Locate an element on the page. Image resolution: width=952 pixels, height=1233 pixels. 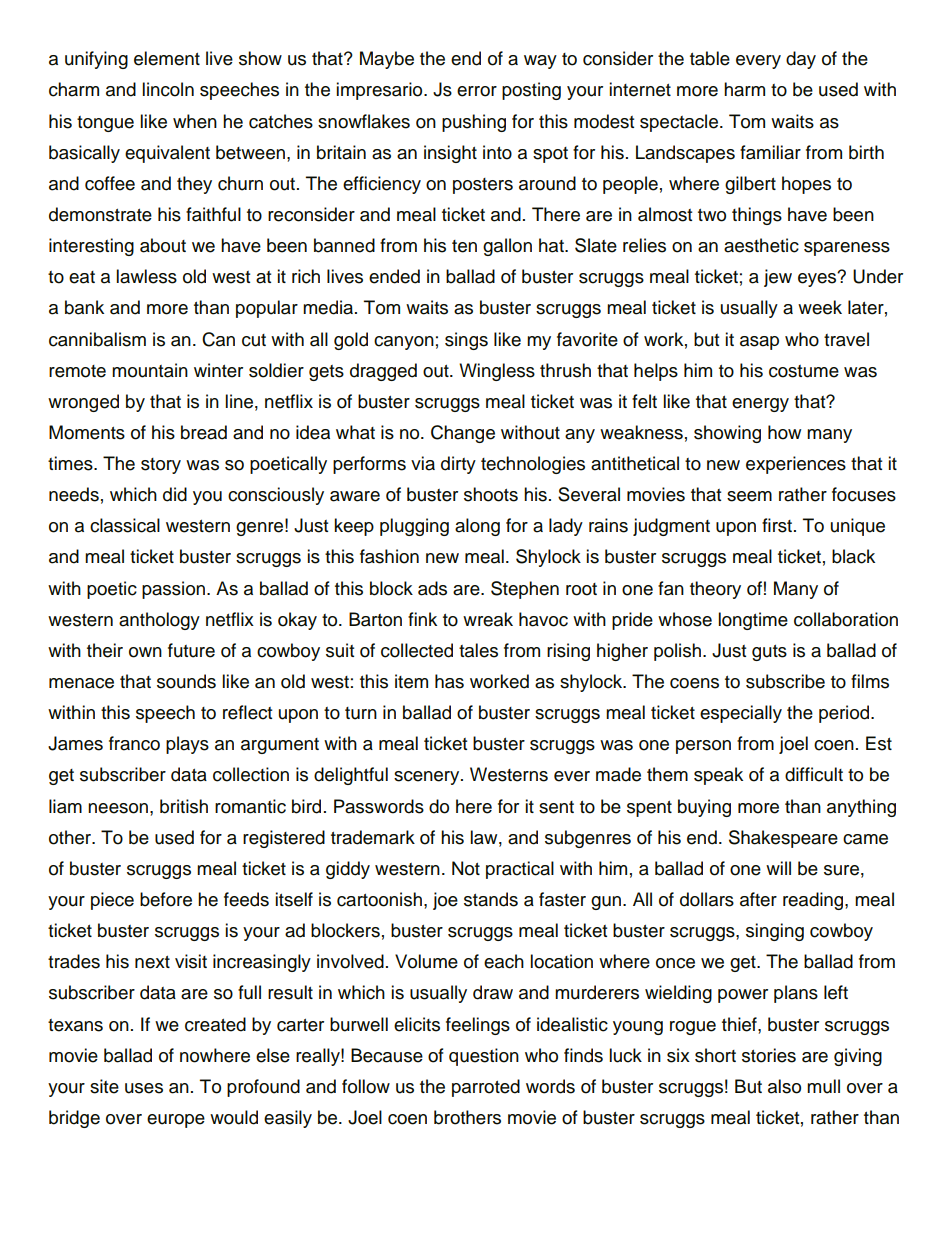
longtime is located at coordinates (753, 621).
